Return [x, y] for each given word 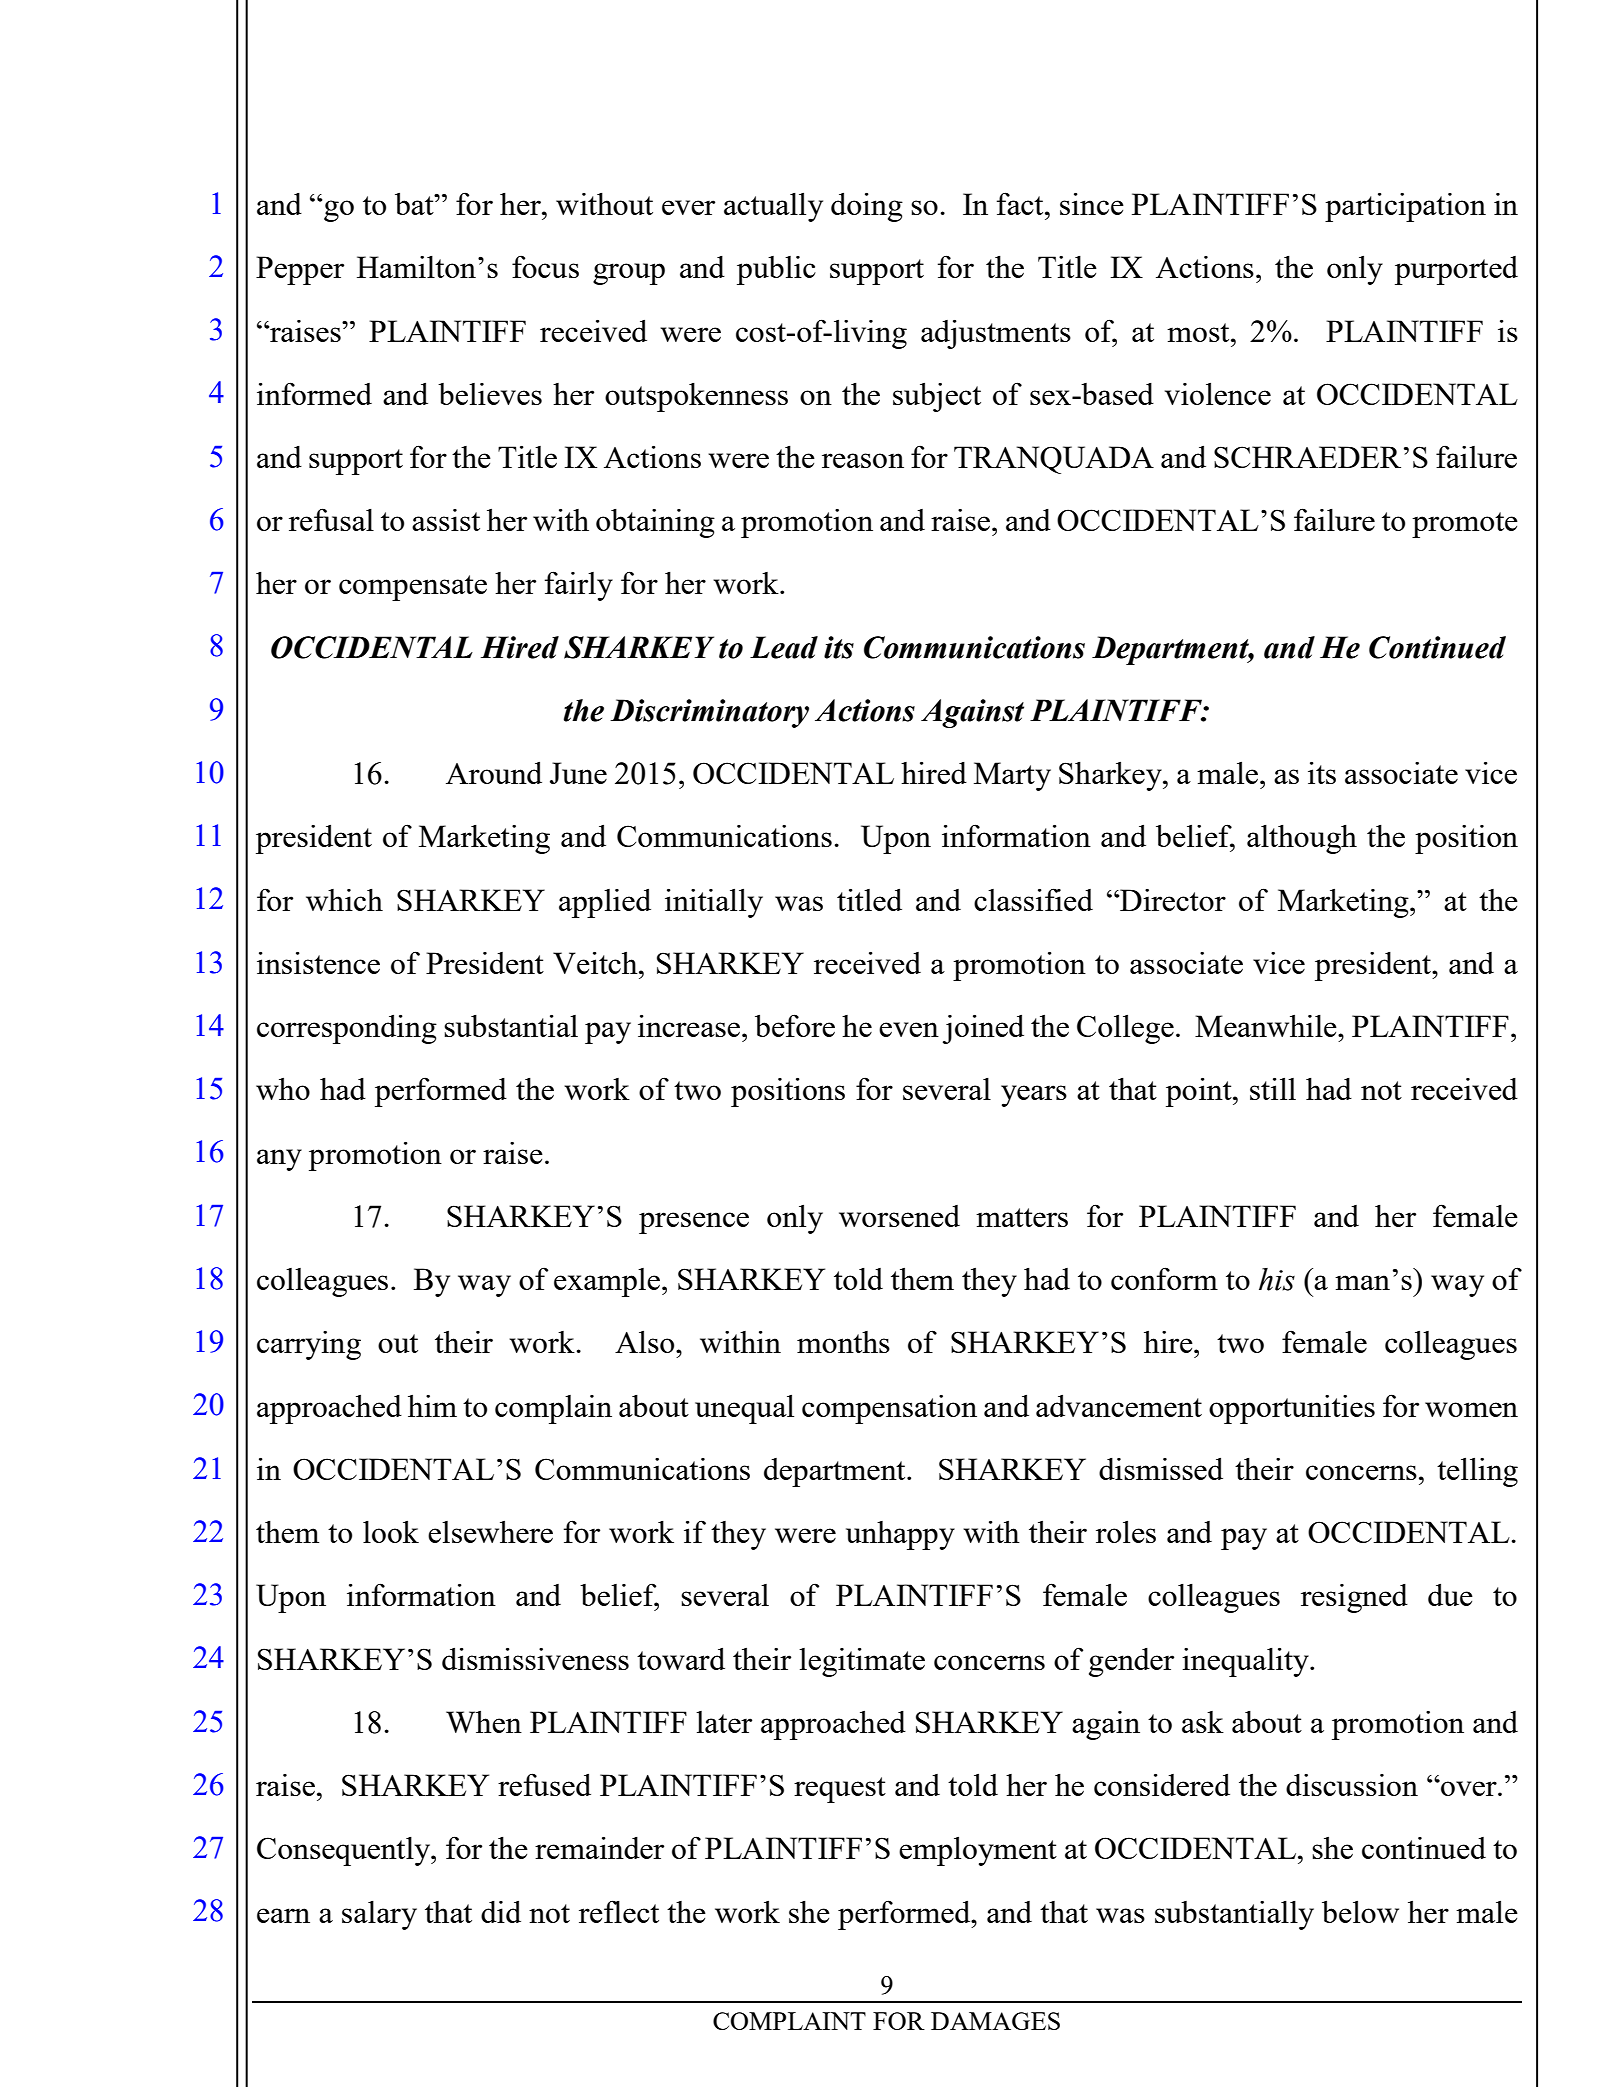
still [1273, 1089]
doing [867, 207]
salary [379, 1915]
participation [1405, 207]
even [909, 1029]
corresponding [347, 1029]
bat [415, 204]
